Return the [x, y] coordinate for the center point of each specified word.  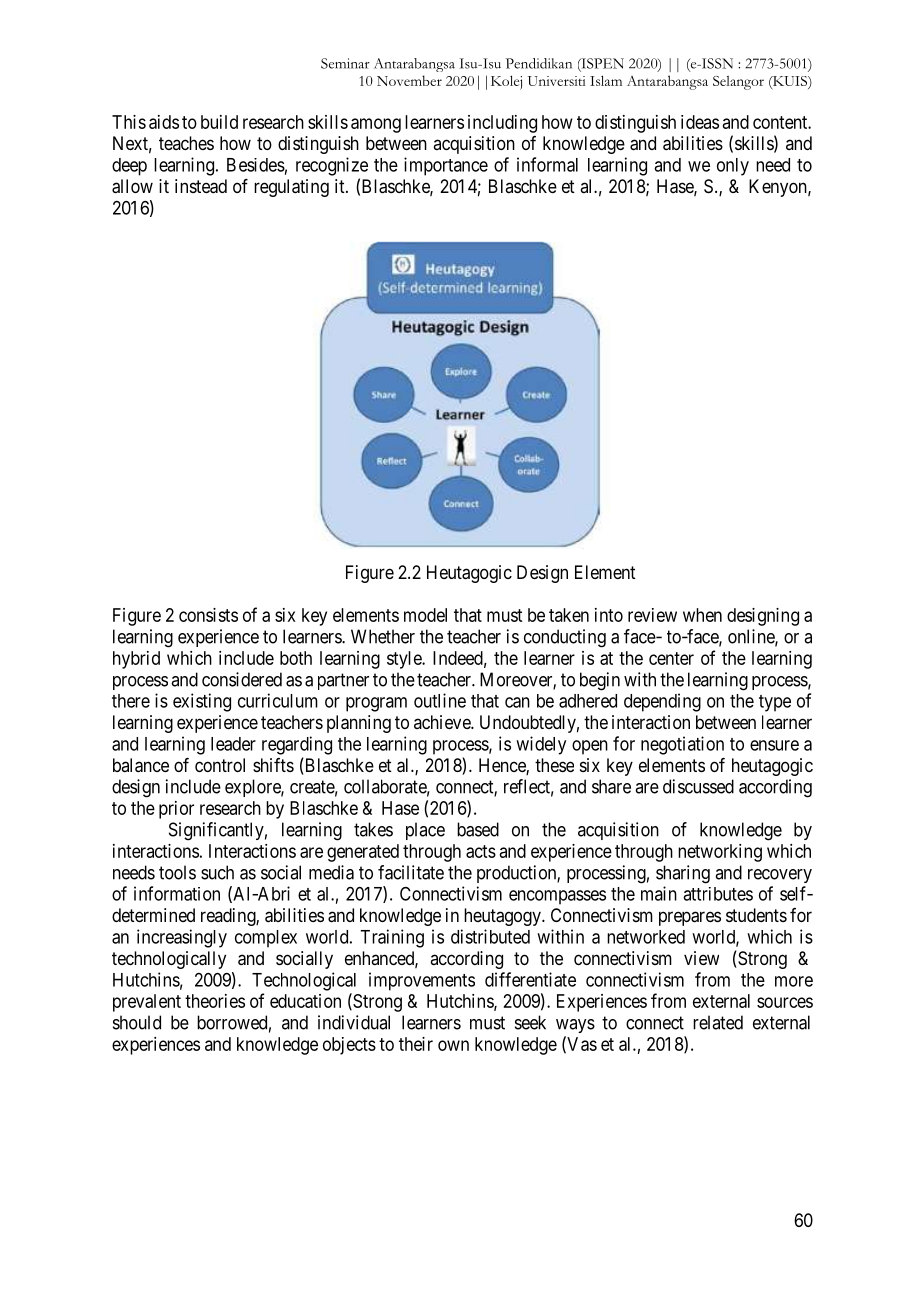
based [478, 829]
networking [720, 853]
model [425, 615]
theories [215, 1001]
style [405, 660]
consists [208, 615]
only [733, 167]
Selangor [738, 83]
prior [176, 810]
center [671, 658]
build [219, 122]
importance [446, 166]
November [409, 80]
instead [201, 186]
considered [242, 679]
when [702, 615]
